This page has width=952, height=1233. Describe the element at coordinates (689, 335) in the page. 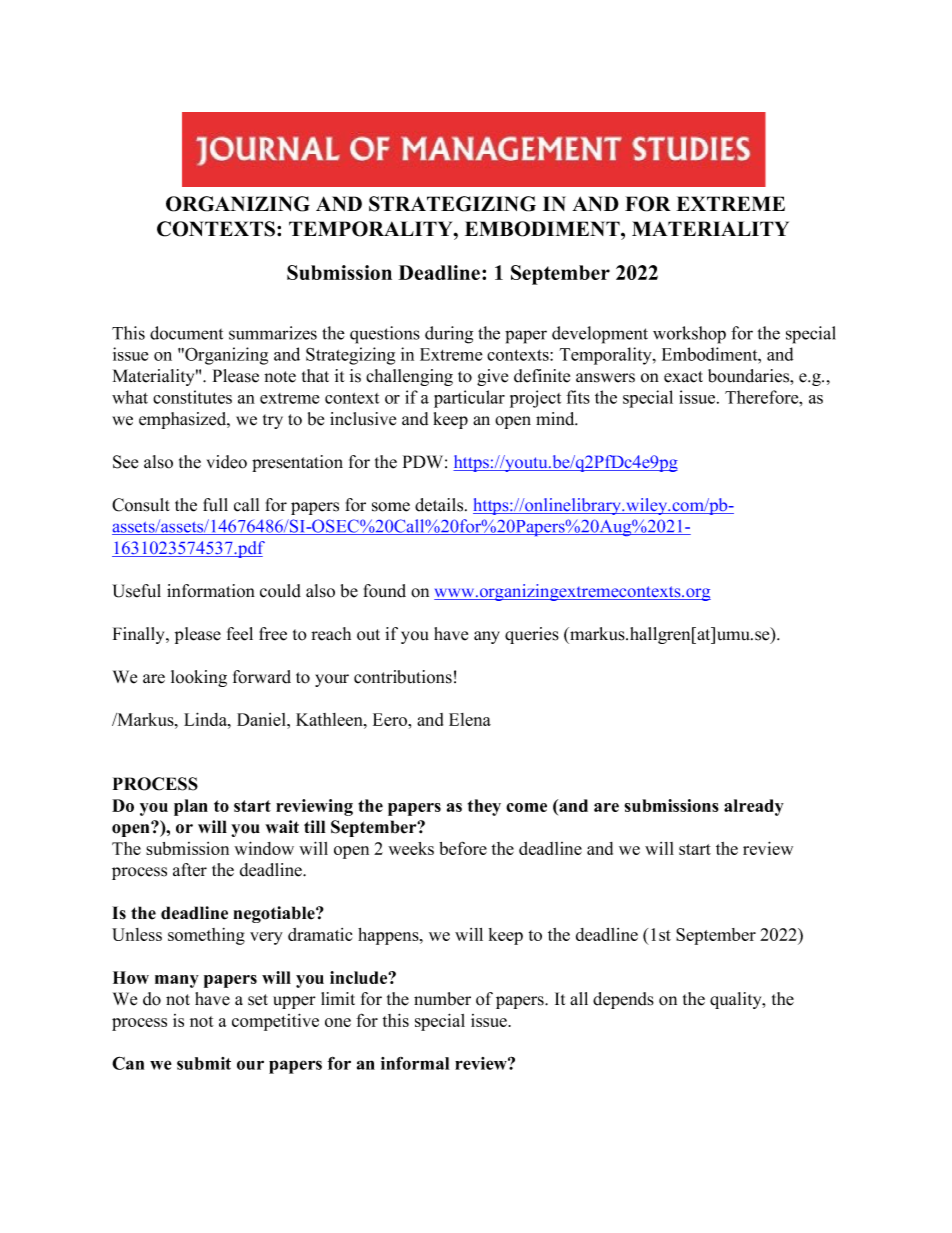

I see `workshop` at that location.
